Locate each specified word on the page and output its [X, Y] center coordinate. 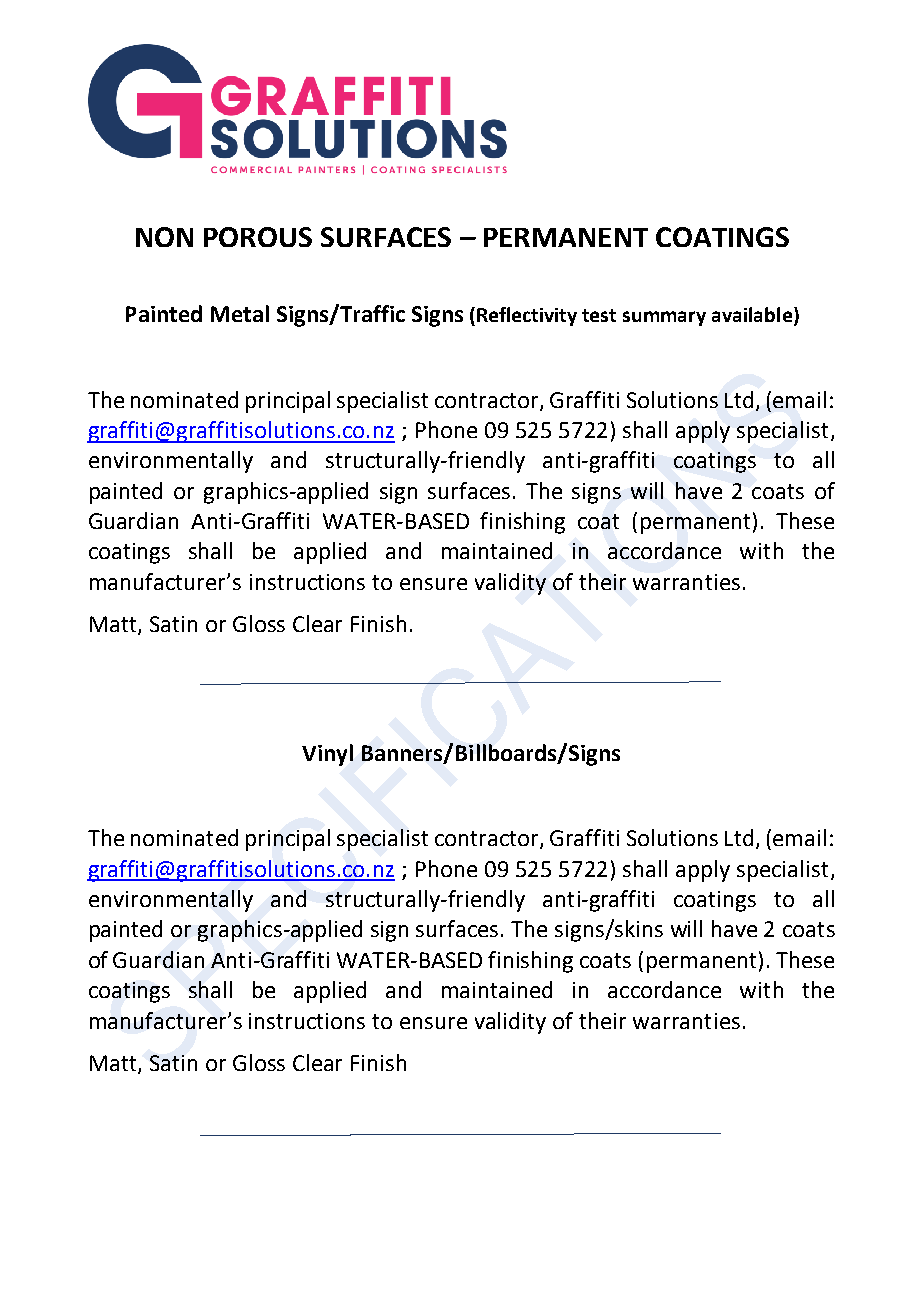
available [752, 314]
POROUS [258, 237]
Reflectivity [527, 316]
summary [664, 318]
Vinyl [327, 755]
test [599, 315]
